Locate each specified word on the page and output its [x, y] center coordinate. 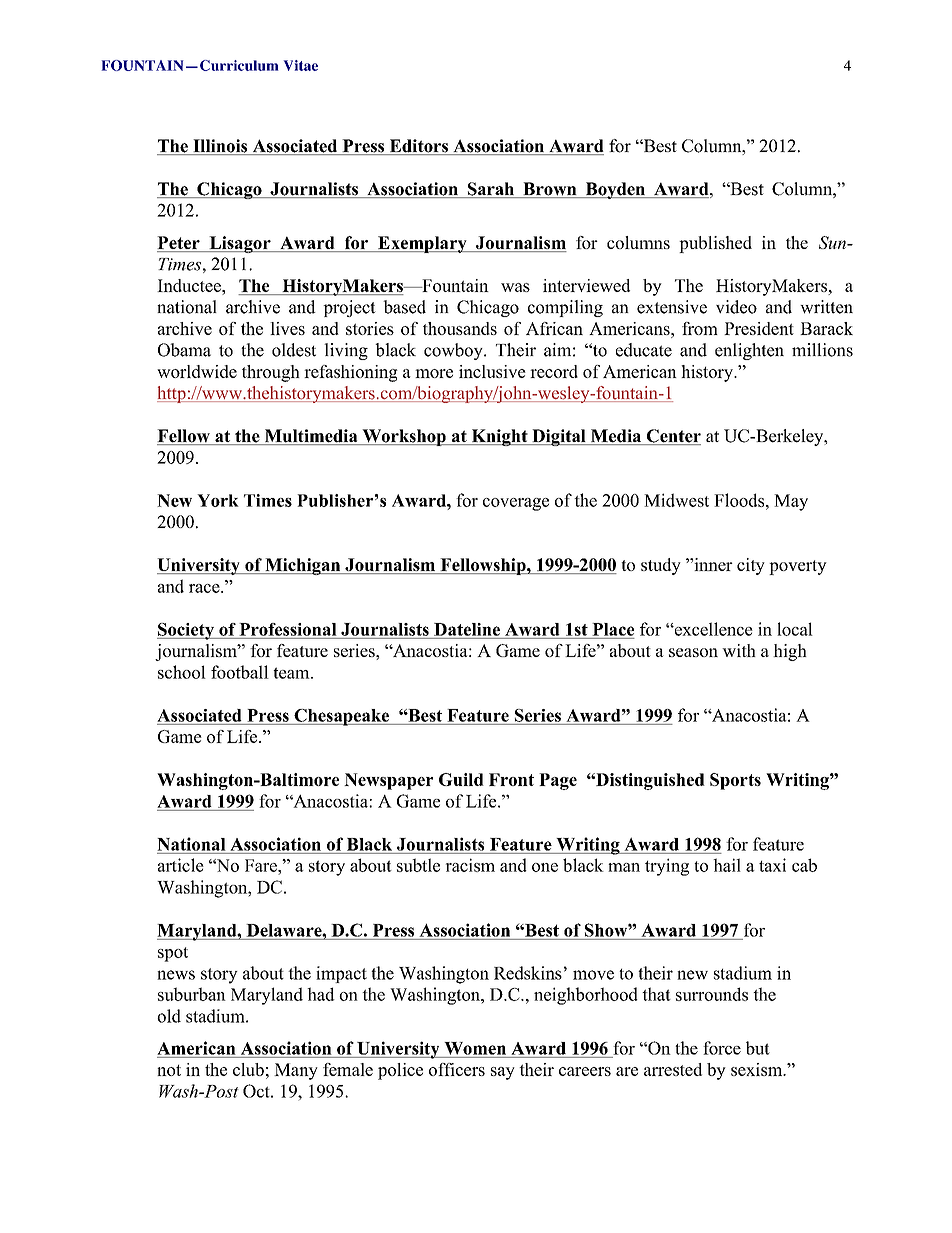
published [715, 244]
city [751, 566]
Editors [418, 147]
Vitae [301, 65]
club [248, 1069]
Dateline [467, 629]
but [758, 1048]
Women [475, 1048]
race [205, 588]
